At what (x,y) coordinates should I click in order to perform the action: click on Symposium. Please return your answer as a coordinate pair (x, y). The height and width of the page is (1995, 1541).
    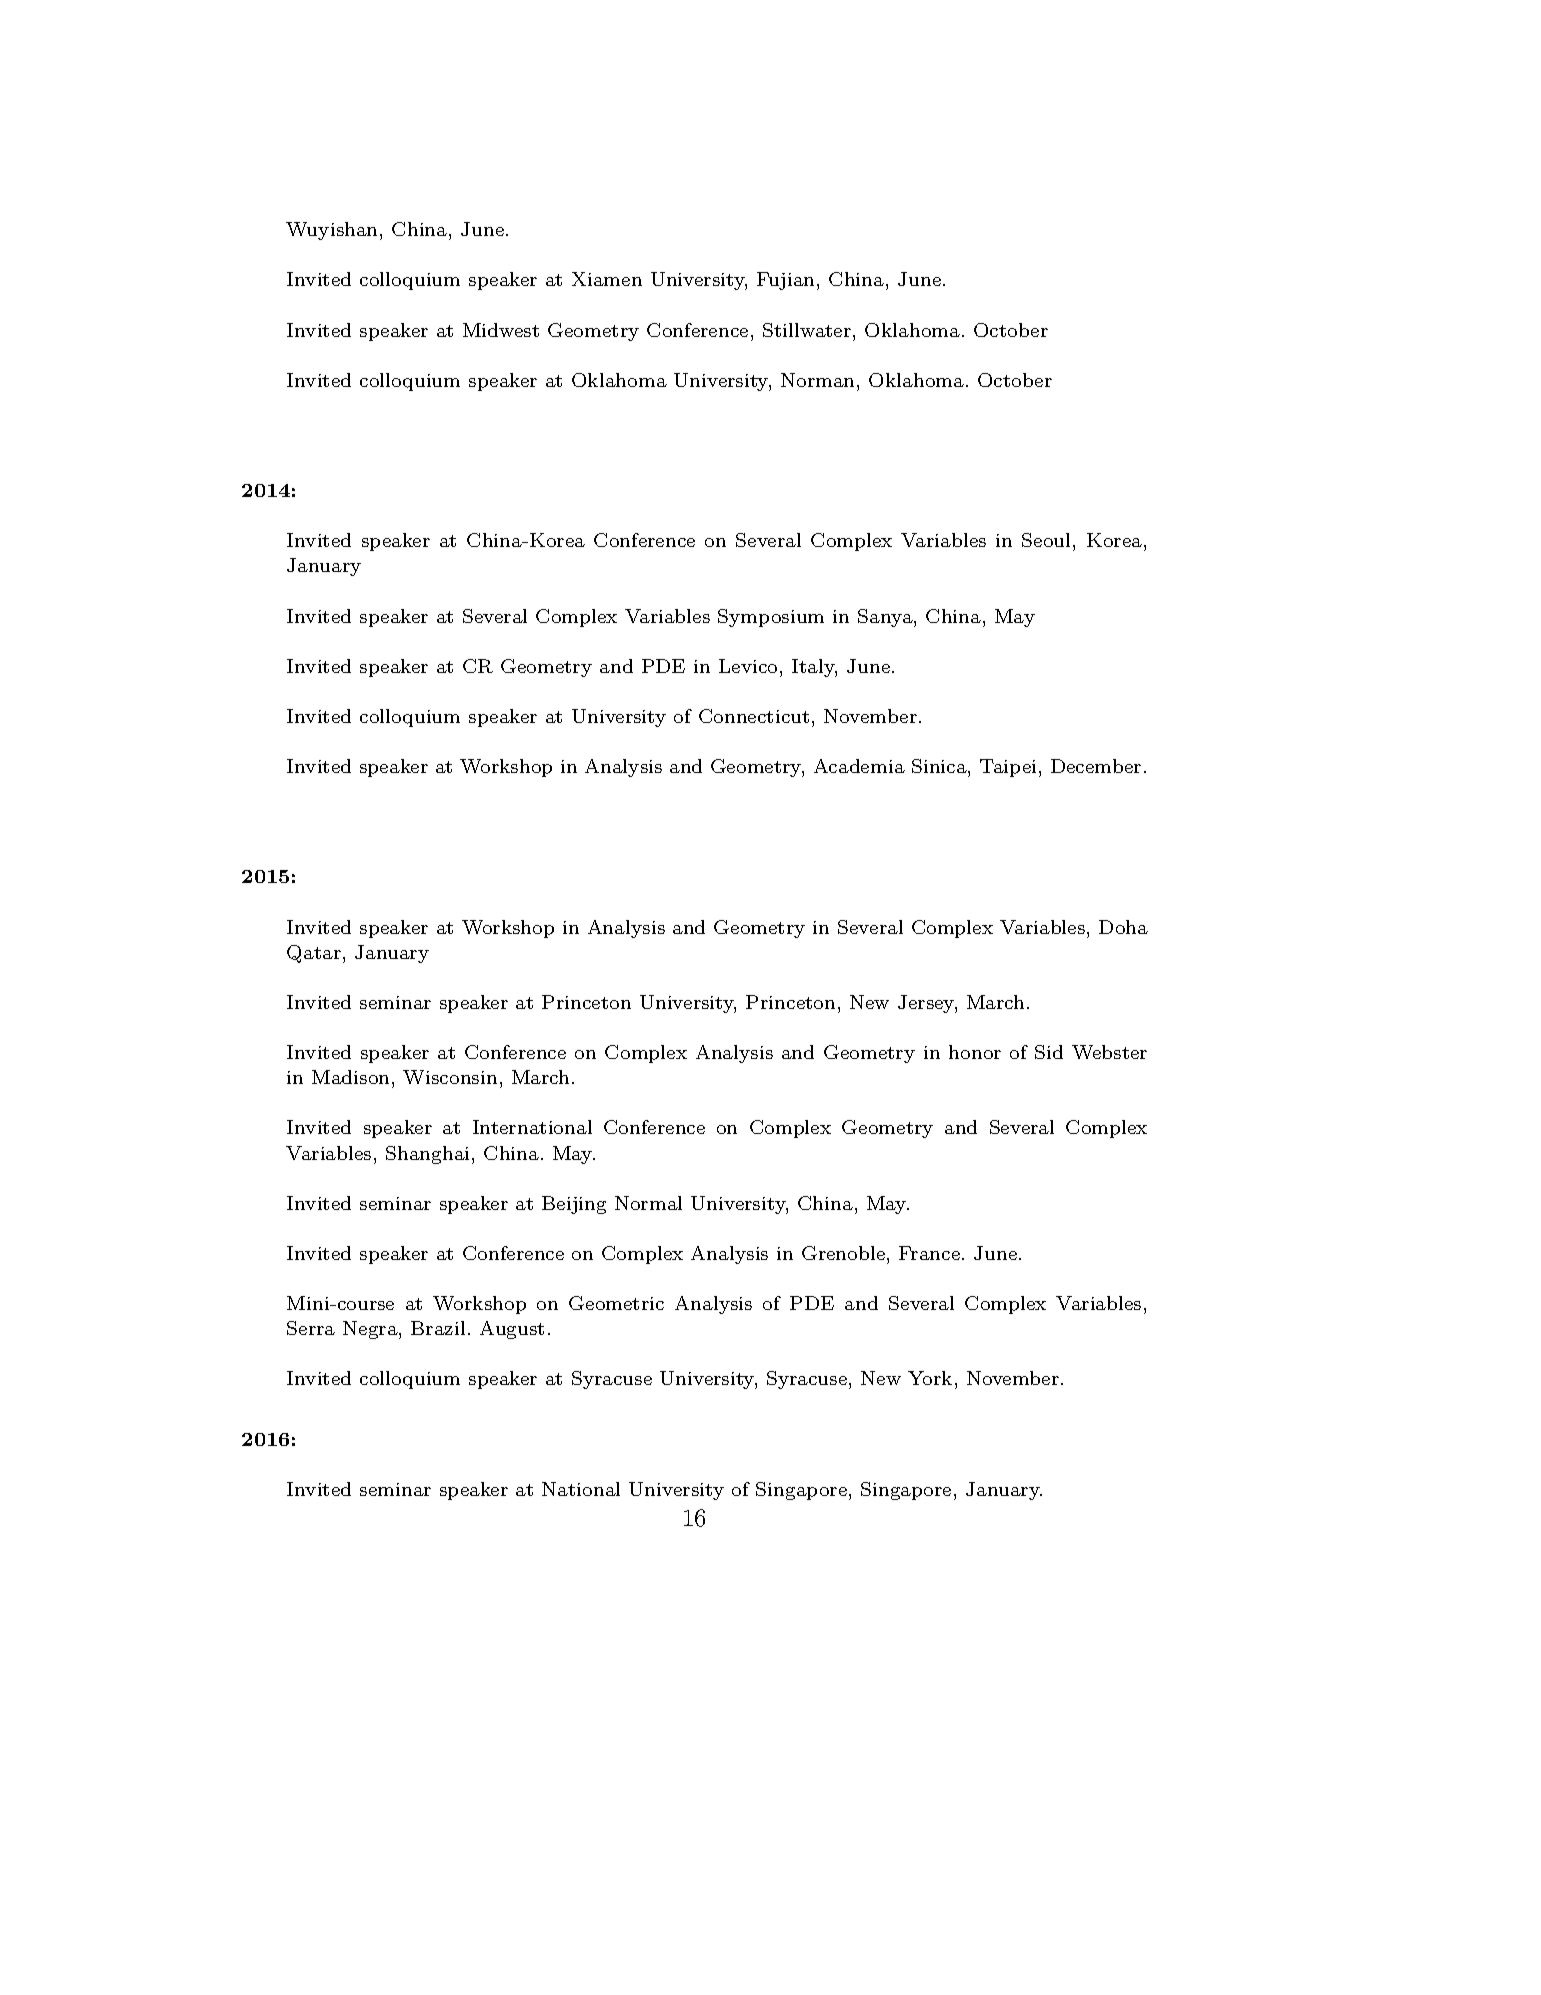
    Looking at the image, I should click on (771, 618).
